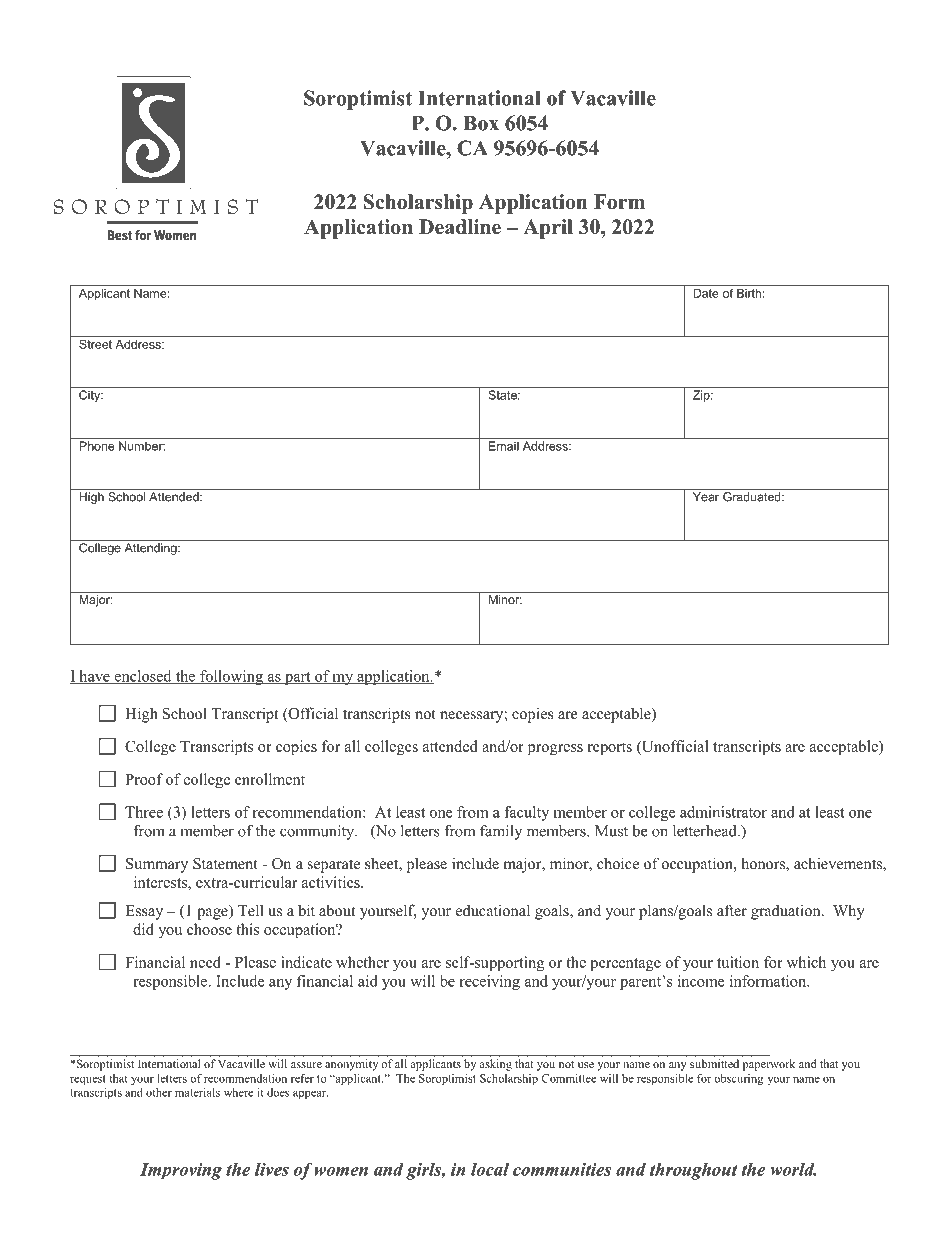 The image size is (952, 1233). Describe the element at coordinates (706, 292) in the screenshot. I see `Date` at that location.
